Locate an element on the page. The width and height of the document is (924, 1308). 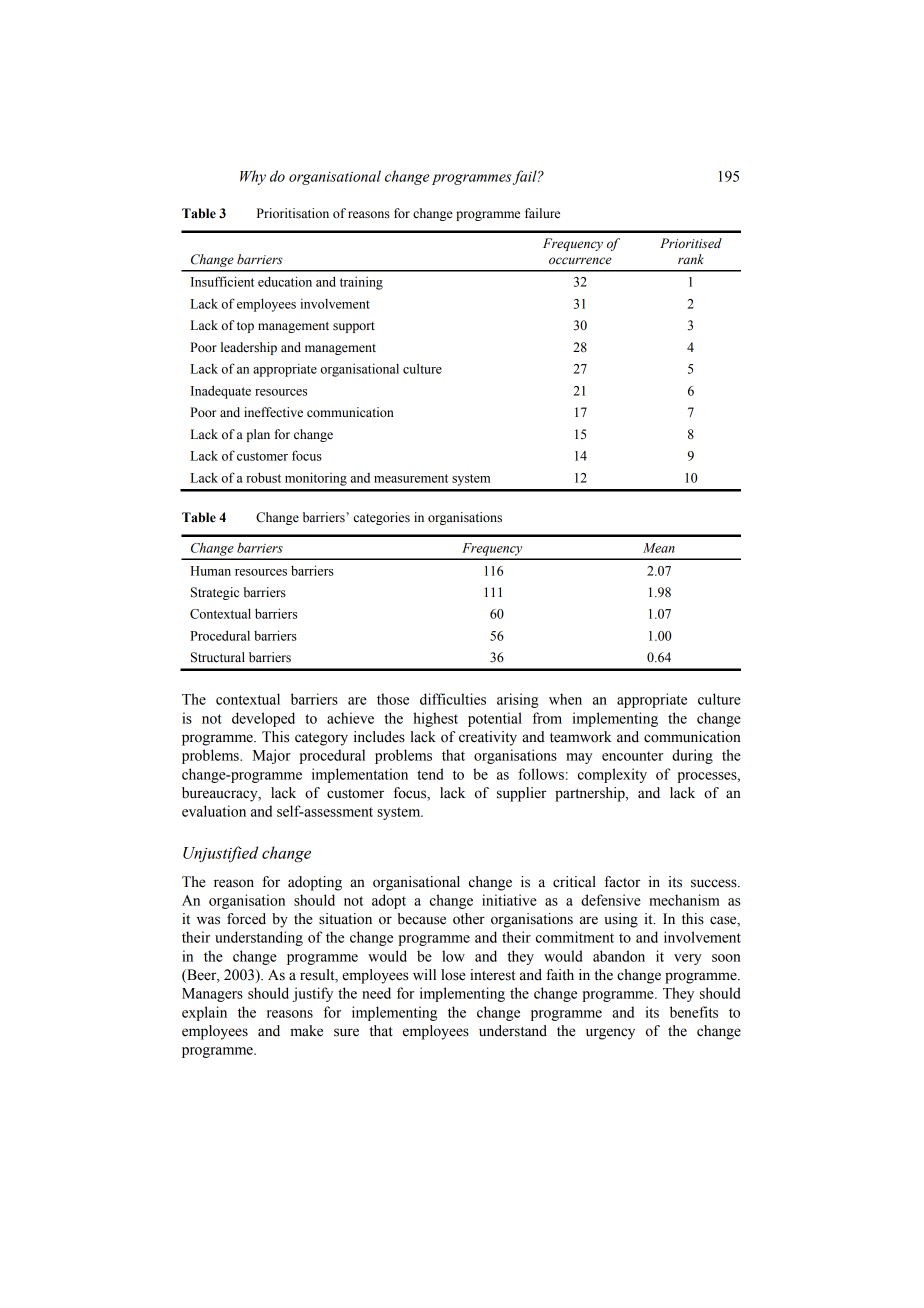
Prioritised is located at coordinates (691, 243).
